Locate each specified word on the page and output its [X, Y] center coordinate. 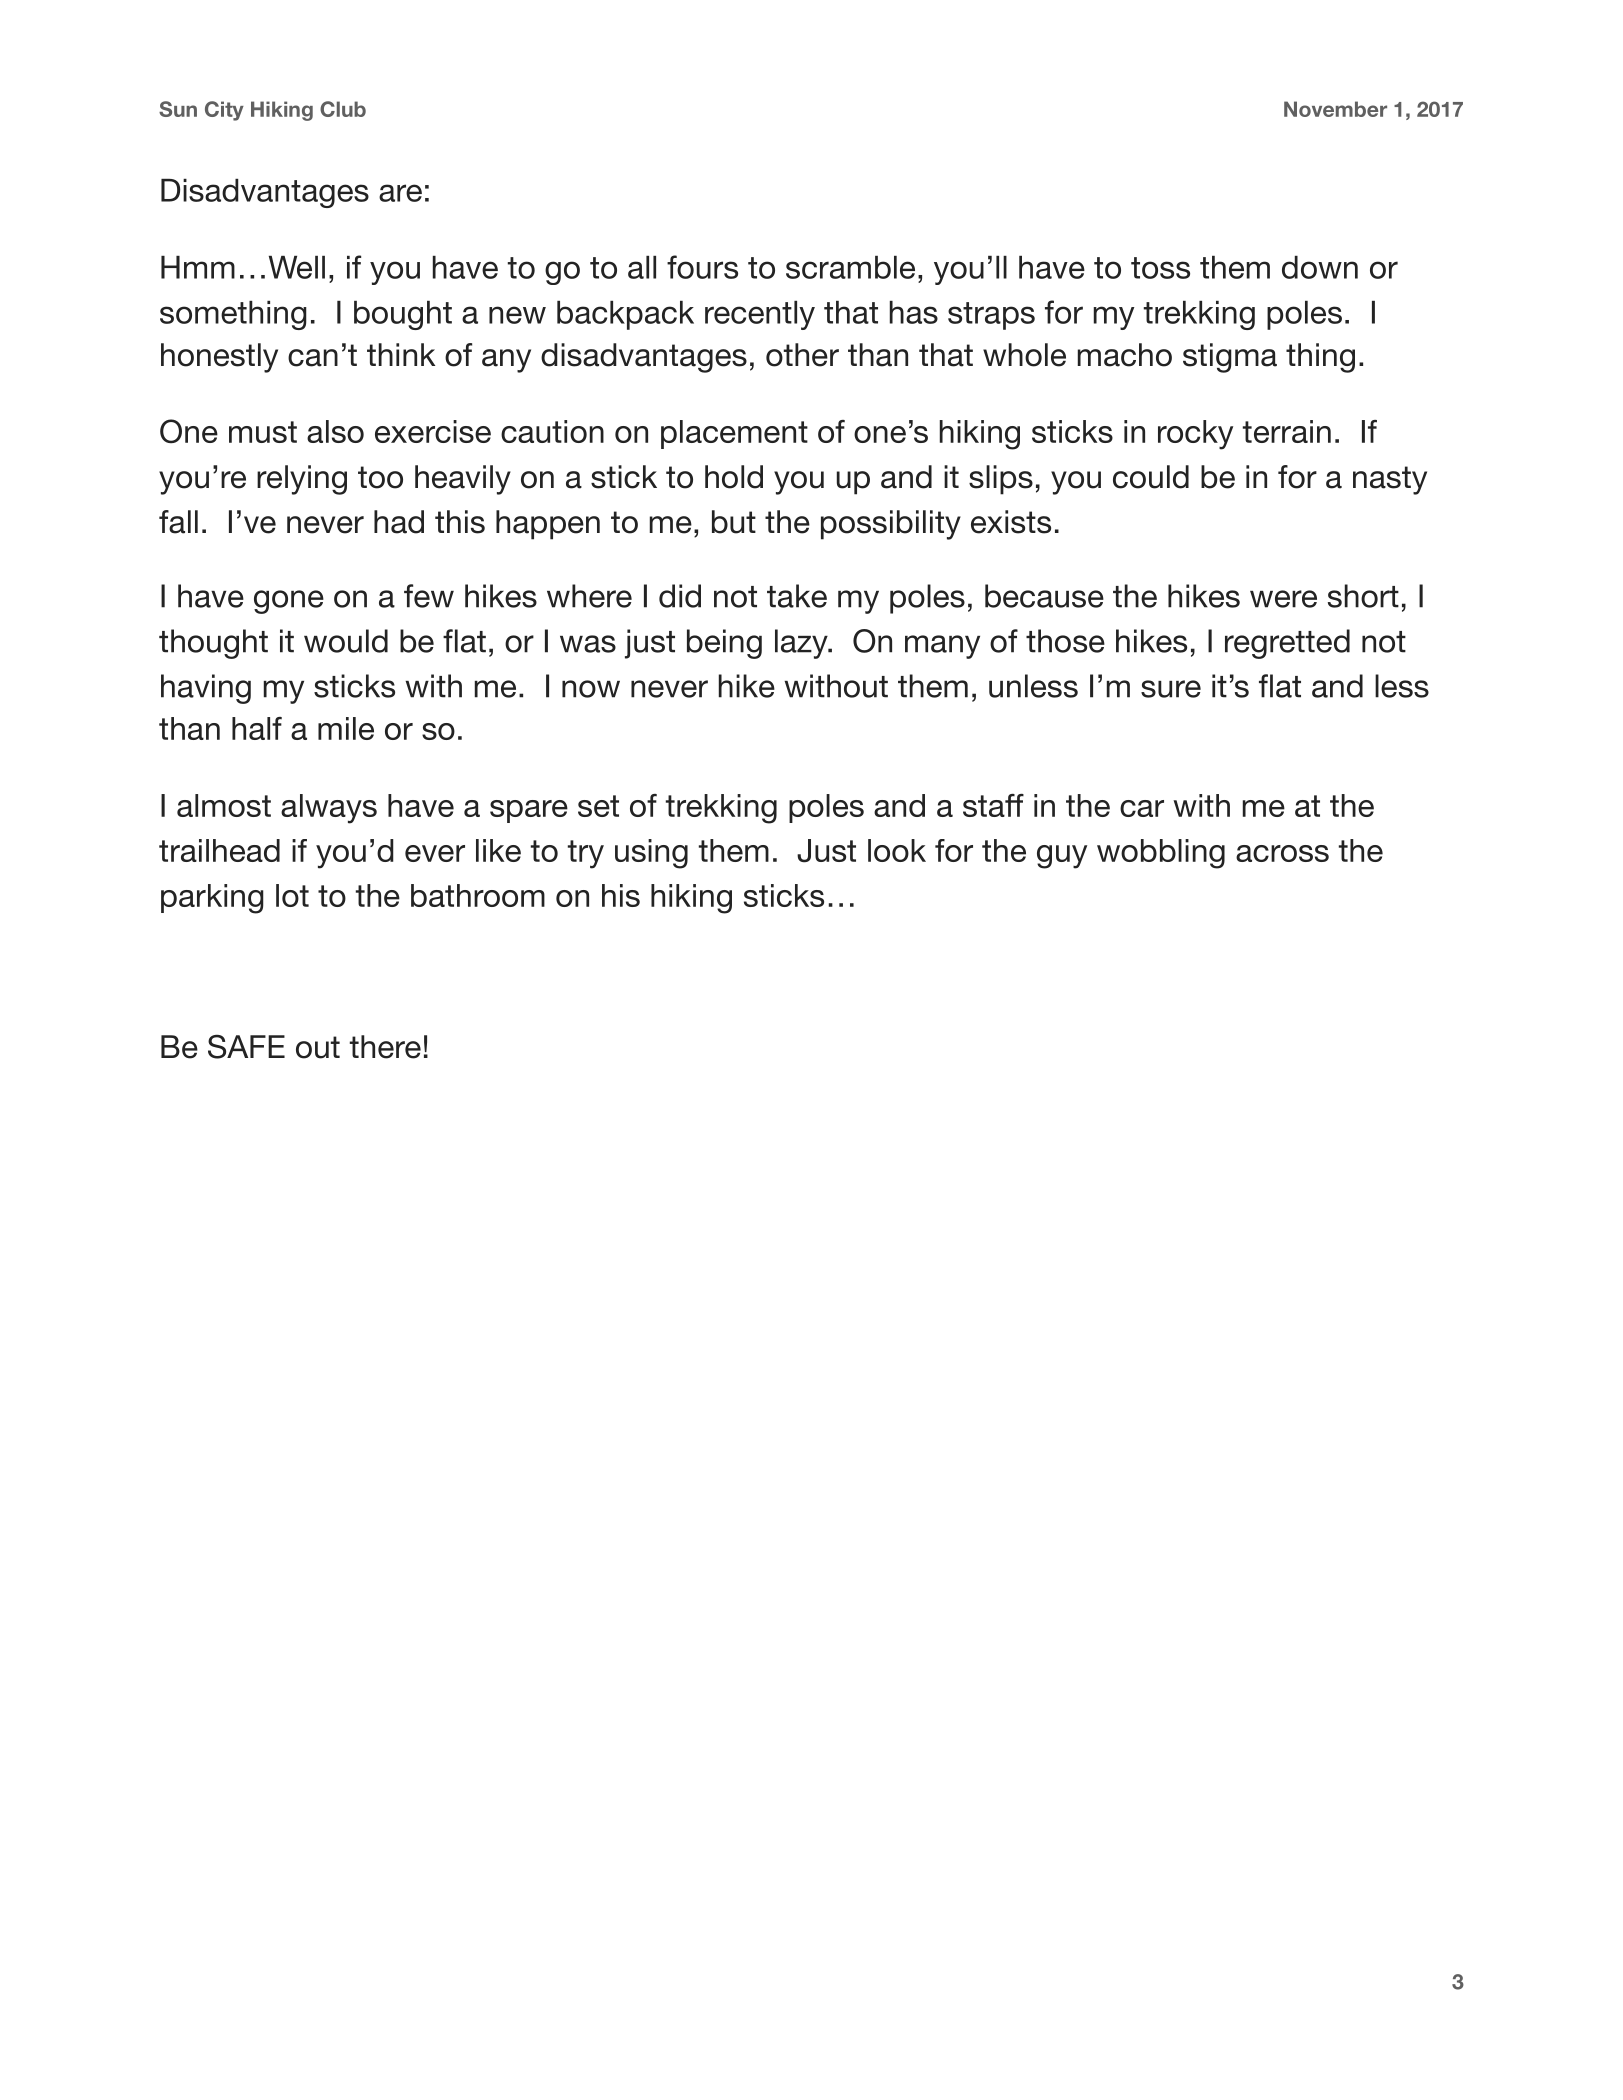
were [1283, 599]
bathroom [478, 895]
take [797, 596]
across [1282, 853]
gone [289, 602]
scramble [850, 267]
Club [343, 109]
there [385, 1047]
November [1335, 109]
